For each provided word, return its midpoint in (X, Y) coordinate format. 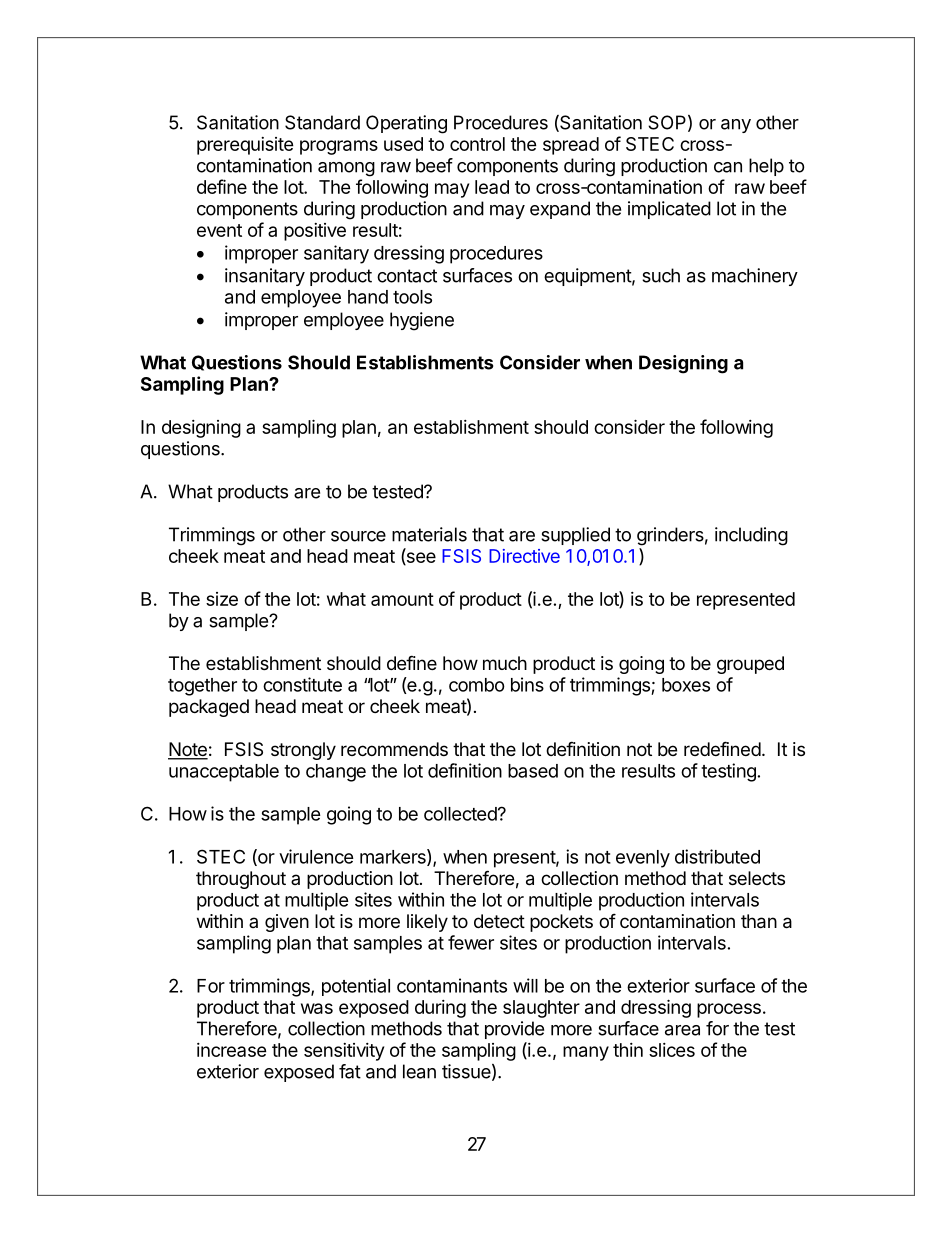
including (751, 536)
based (533, 771)
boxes (686, 685)
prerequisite (245, 146)
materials (429, 534)
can (728, 167)
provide (514, 1030)
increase (232, 1050)
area (682, 1030)
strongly (303, 751)
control (477, 144)
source (358, 536)
